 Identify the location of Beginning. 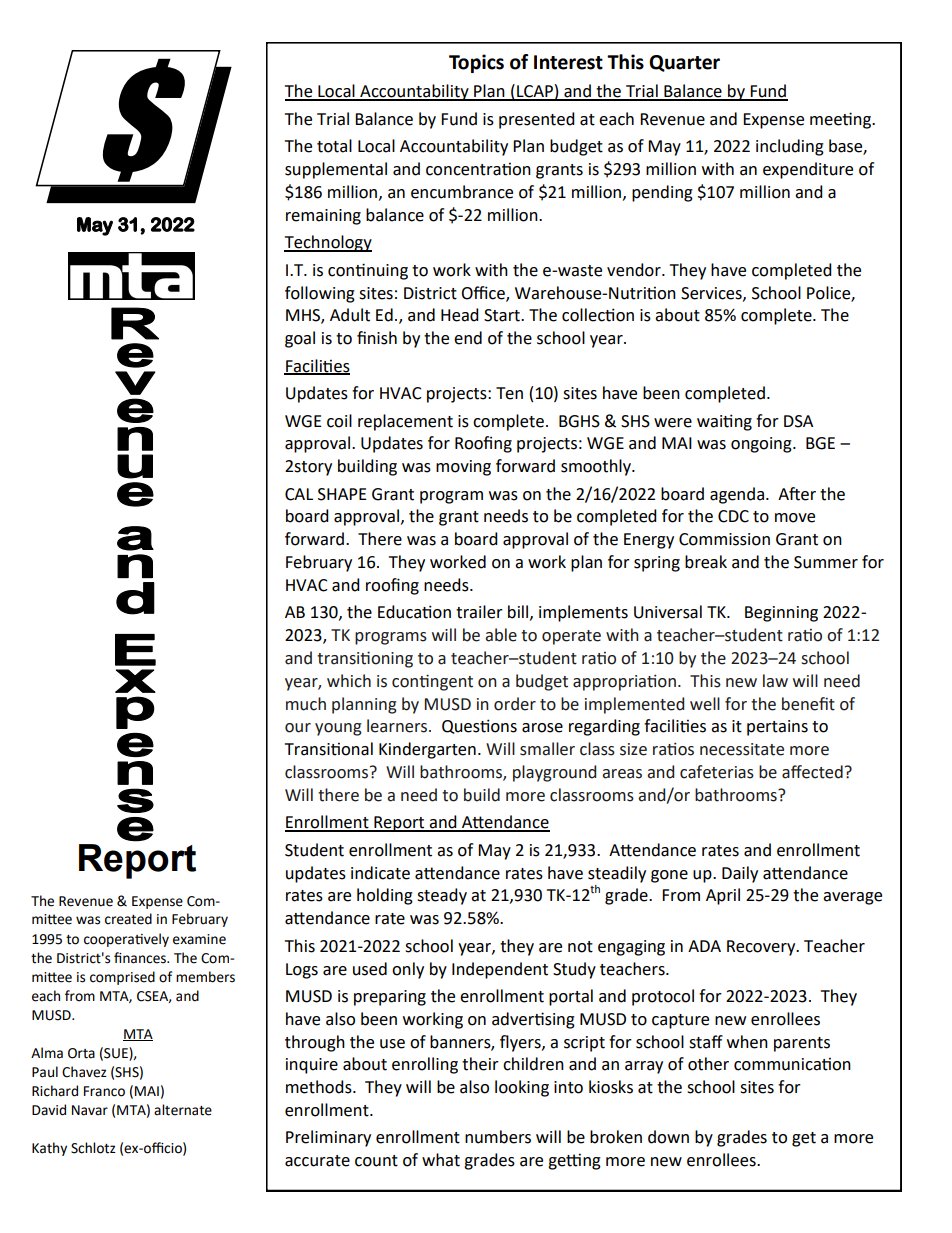
(781, 614).
